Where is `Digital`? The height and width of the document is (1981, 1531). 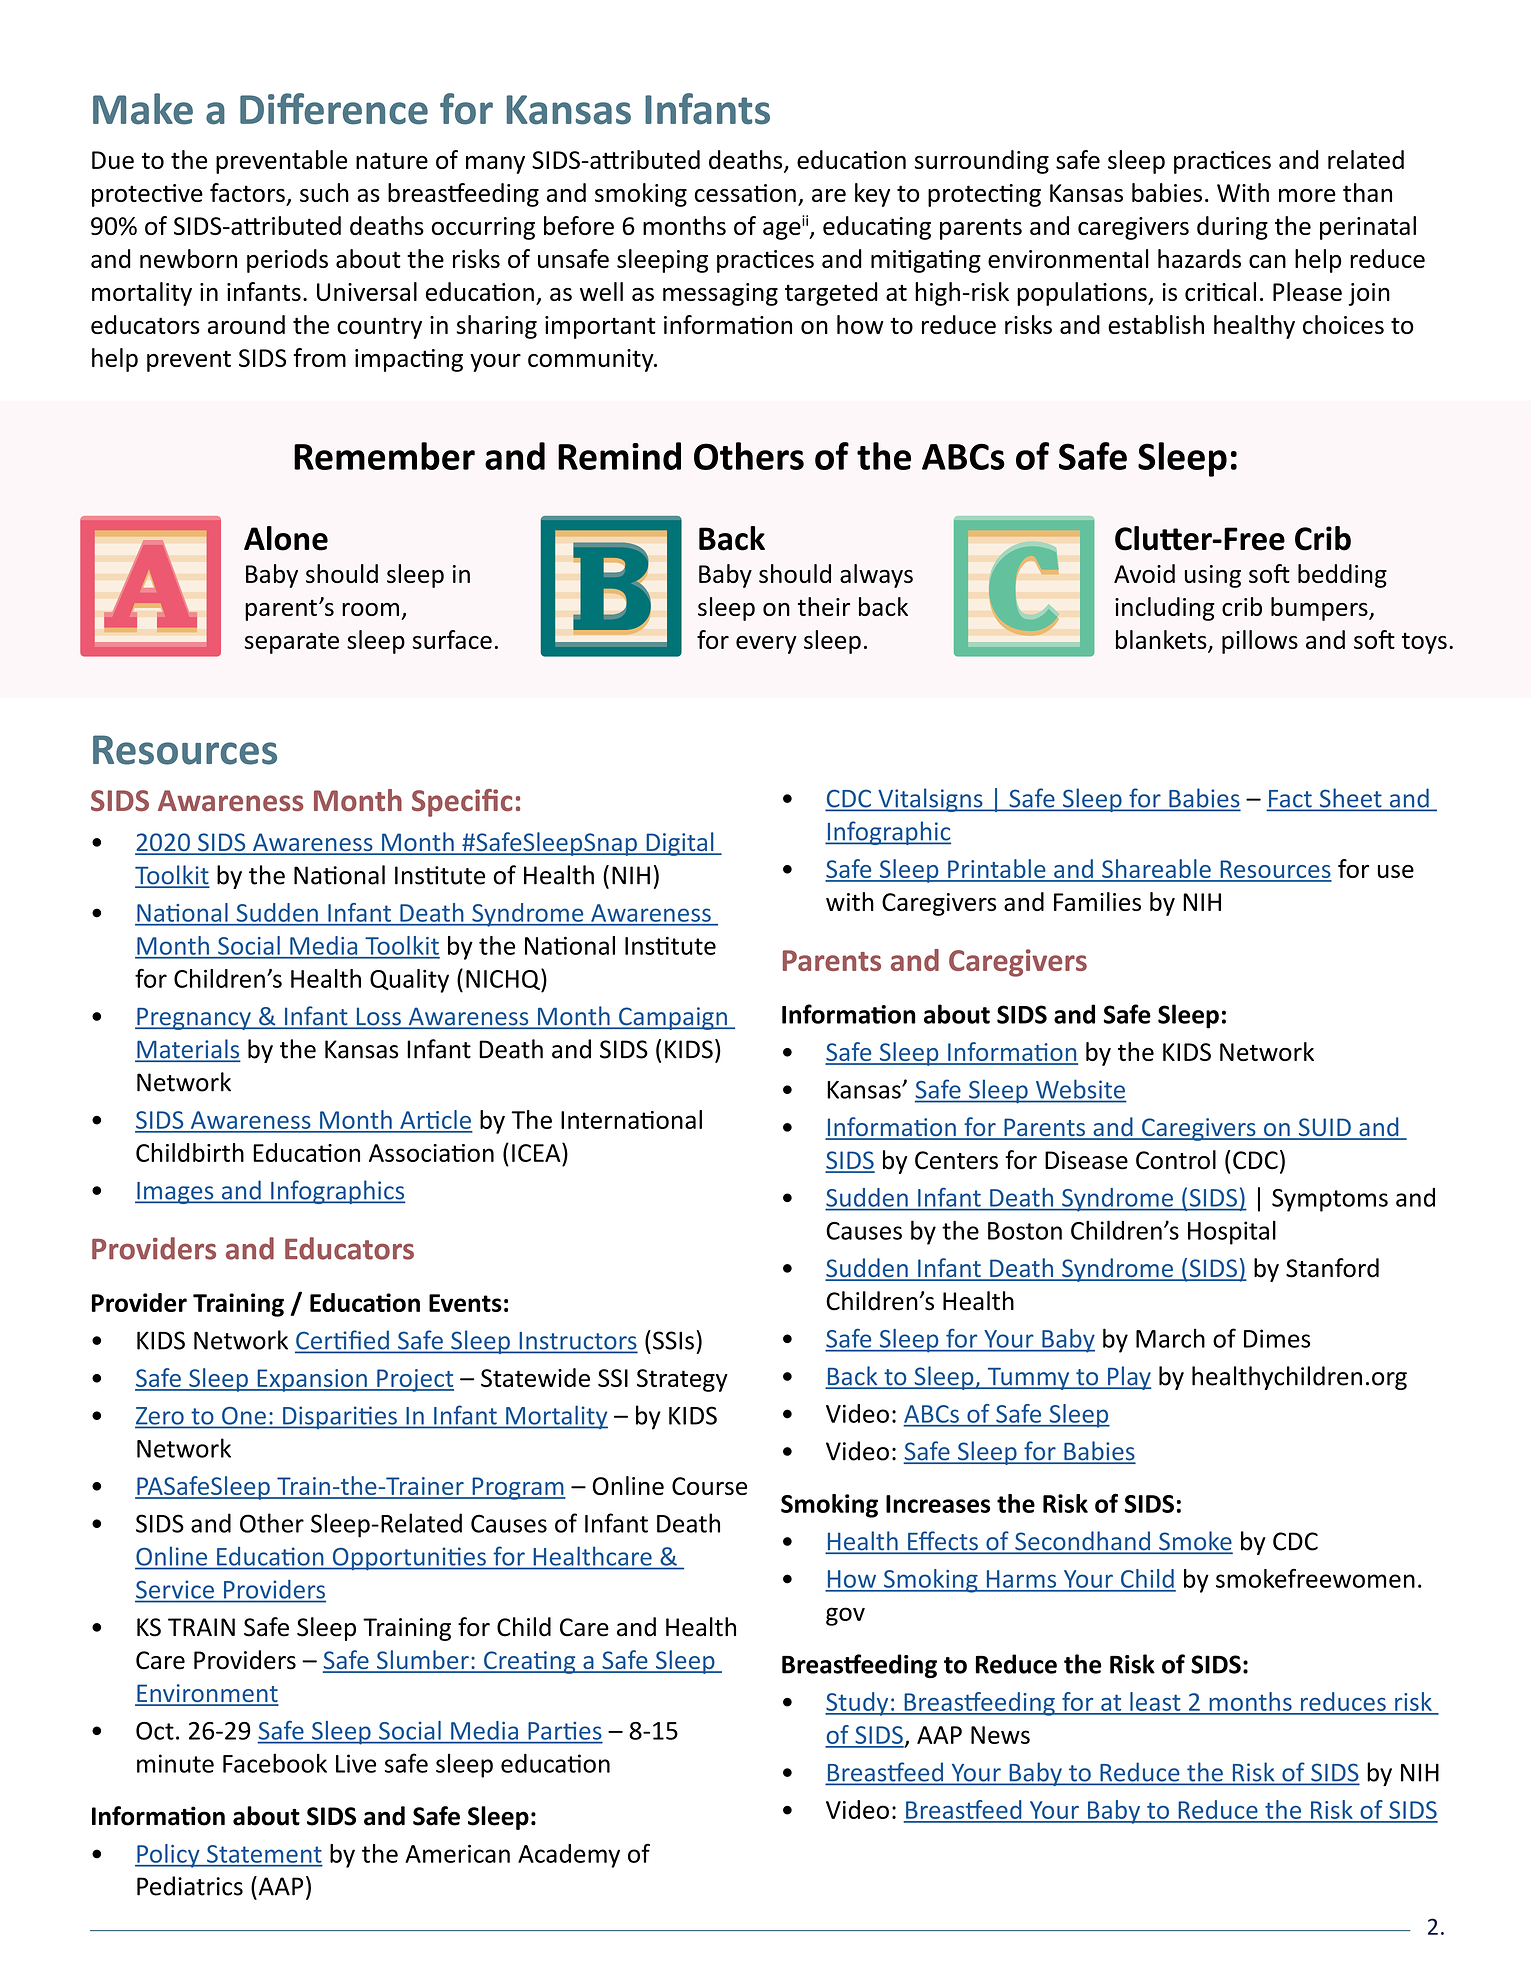 Digital is located at coordinates (680, 844).
